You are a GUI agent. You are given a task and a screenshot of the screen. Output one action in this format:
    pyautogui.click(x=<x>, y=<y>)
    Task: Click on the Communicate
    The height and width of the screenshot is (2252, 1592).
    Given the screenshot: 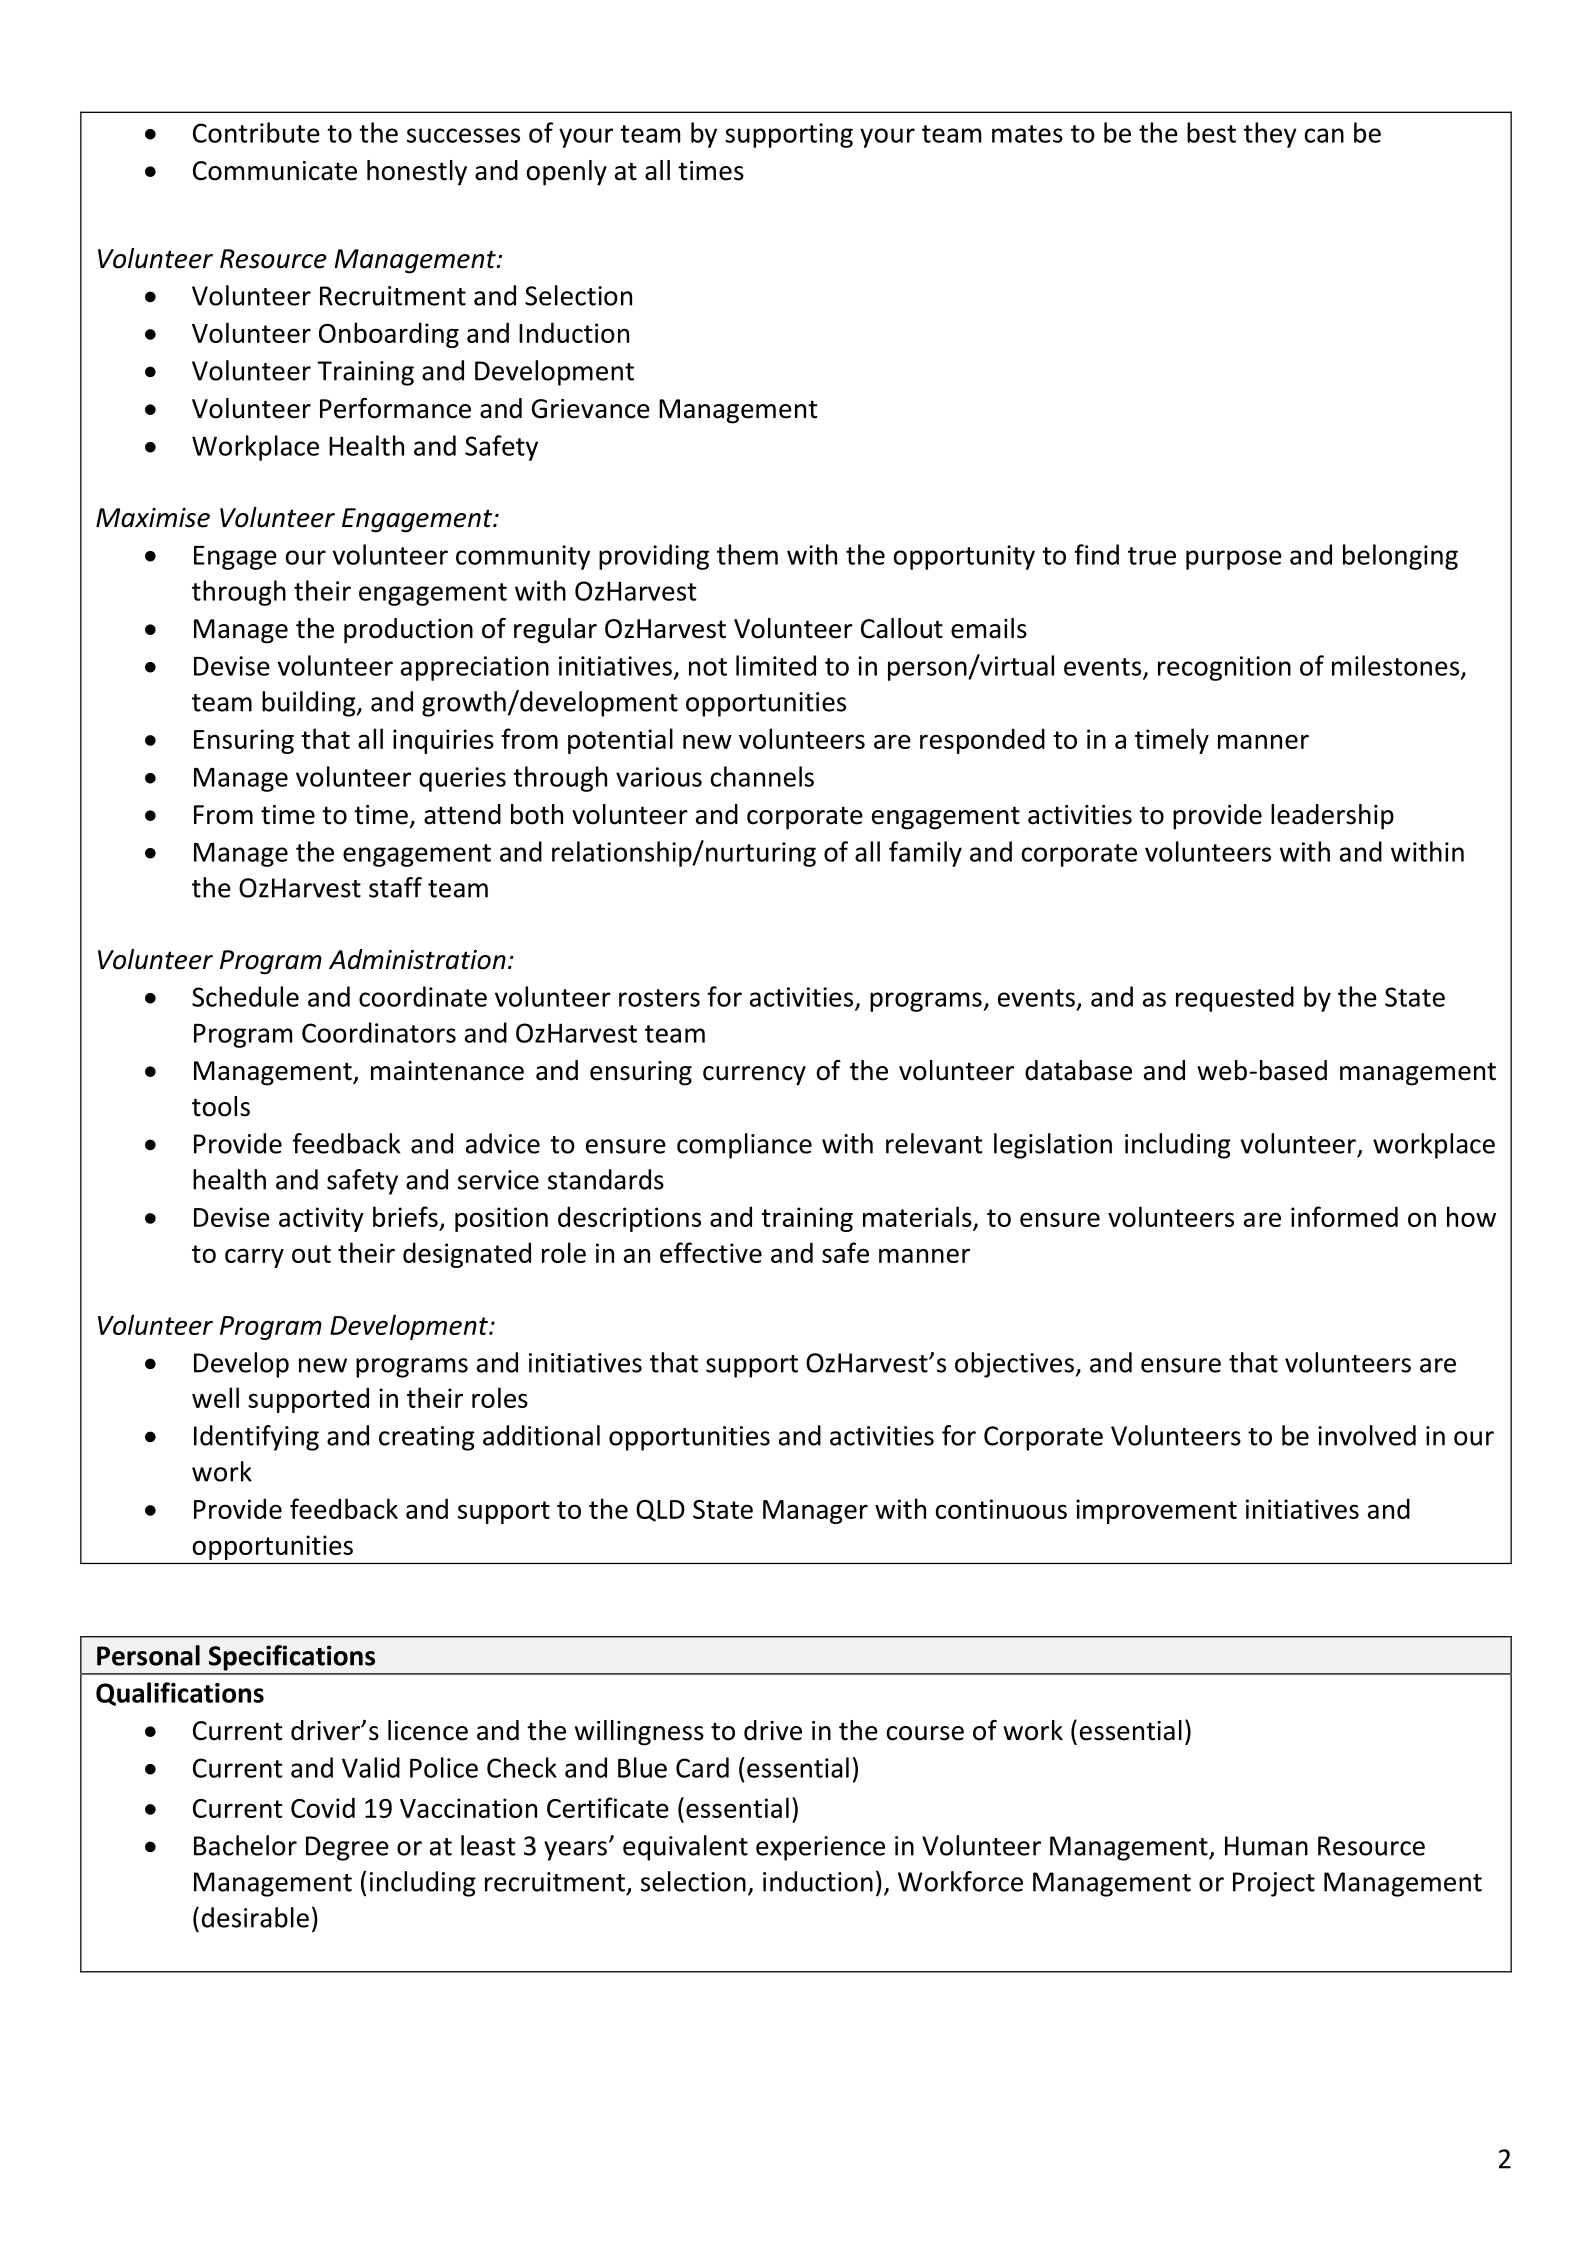 What is the action you would take?
    pyautogui.click(x=275, y=171)
